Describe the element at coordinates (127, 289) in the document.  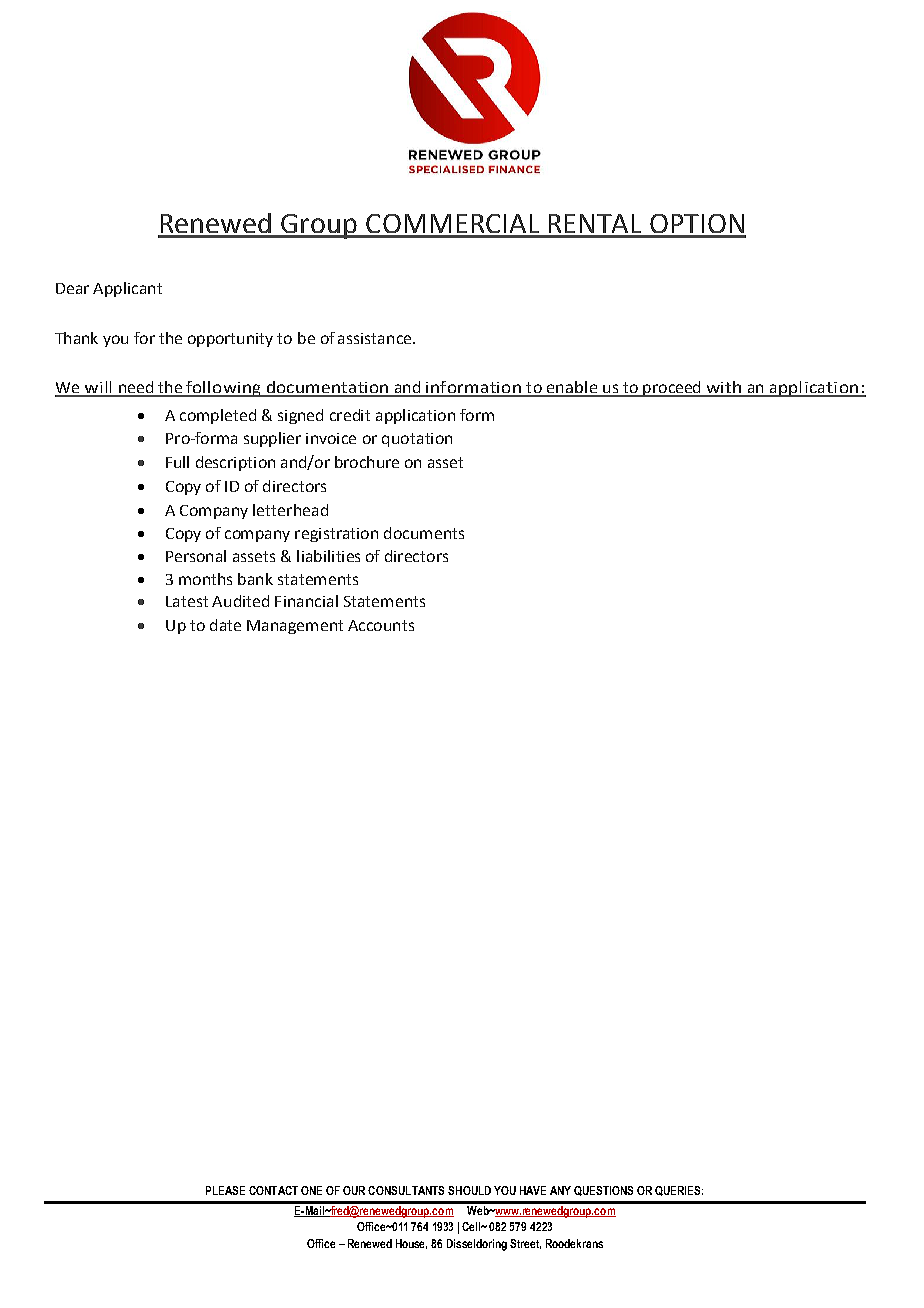
I see `Applicant` at that location.
